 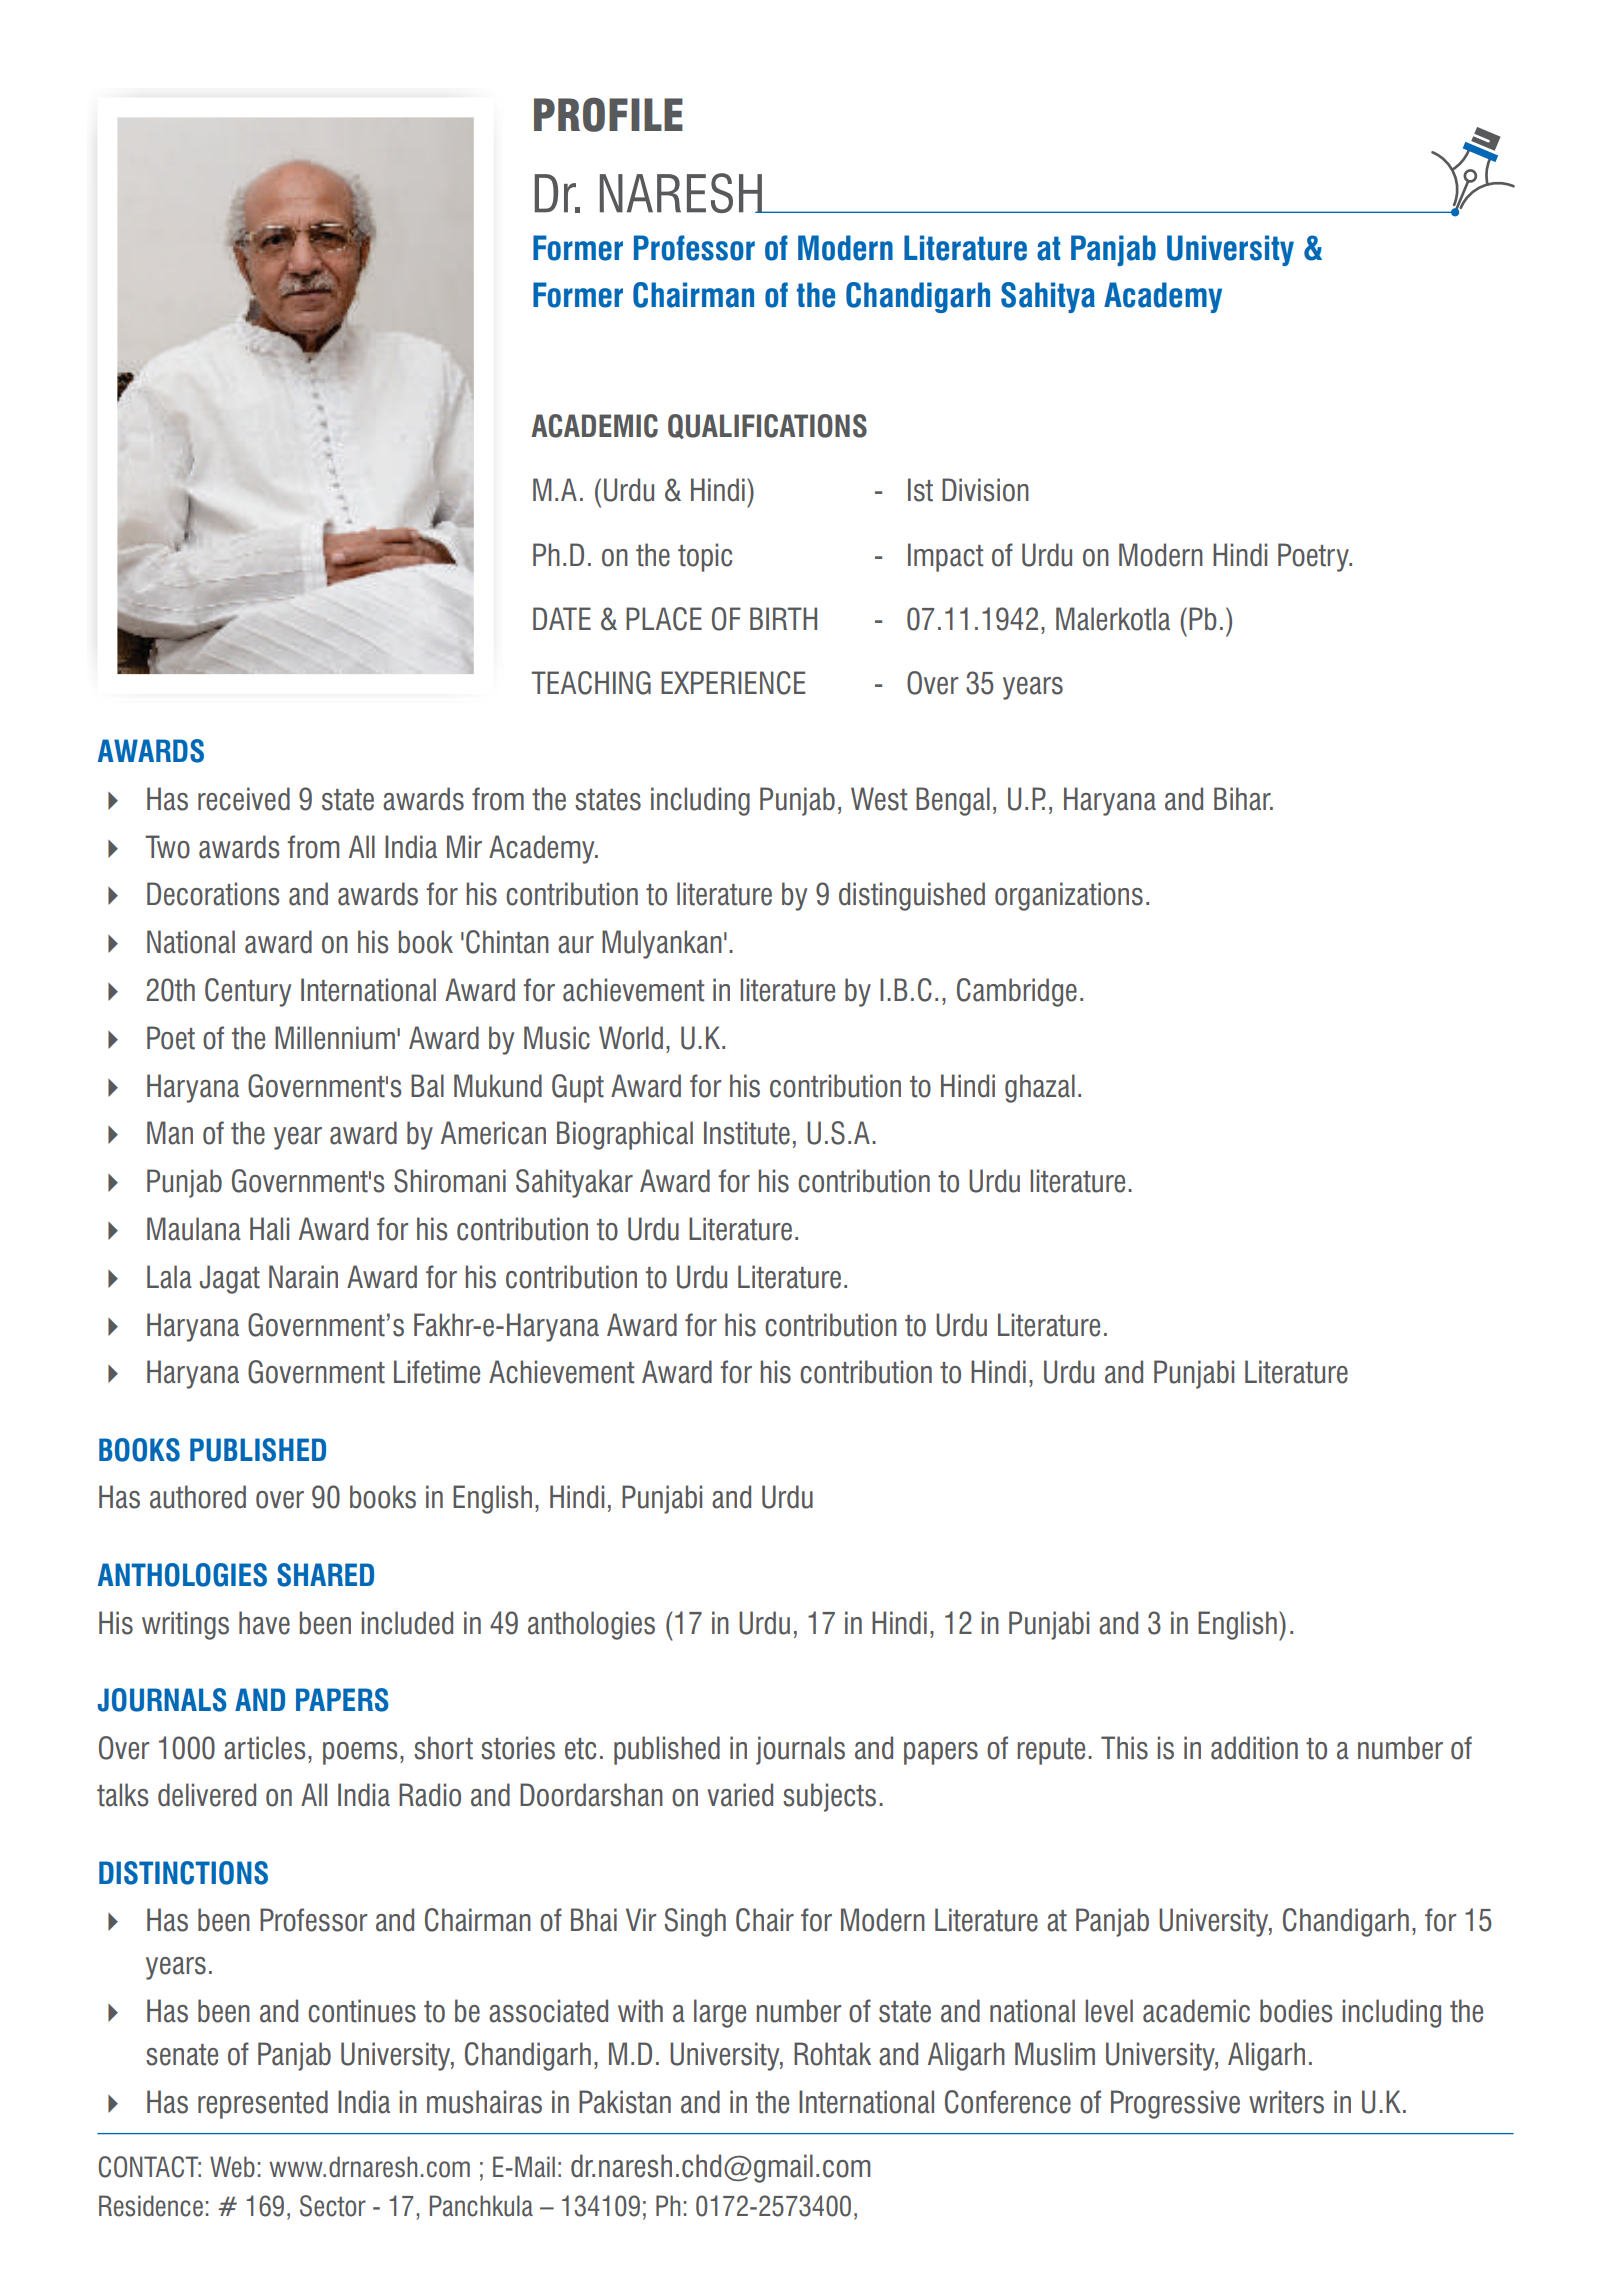 What do you see at coordinates (767, 426) in the image?
I see `QUALIFICATIONS` at bounding box center [767, 426].
